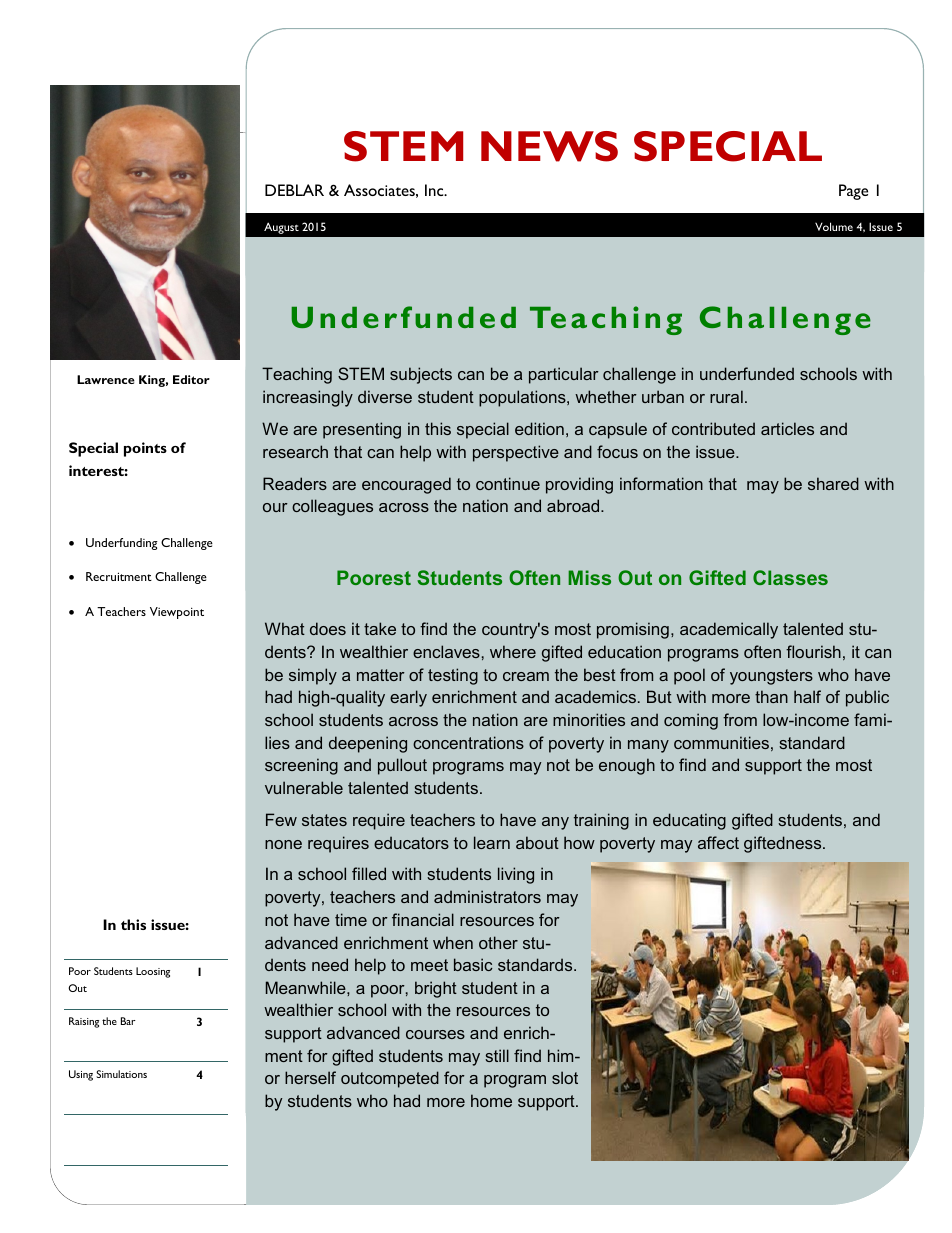 Image resolution: width=952 pixels, height=1233 pixels. Describe the element at coordinates (191, 379) in the document. I see `Editor` at that location.
